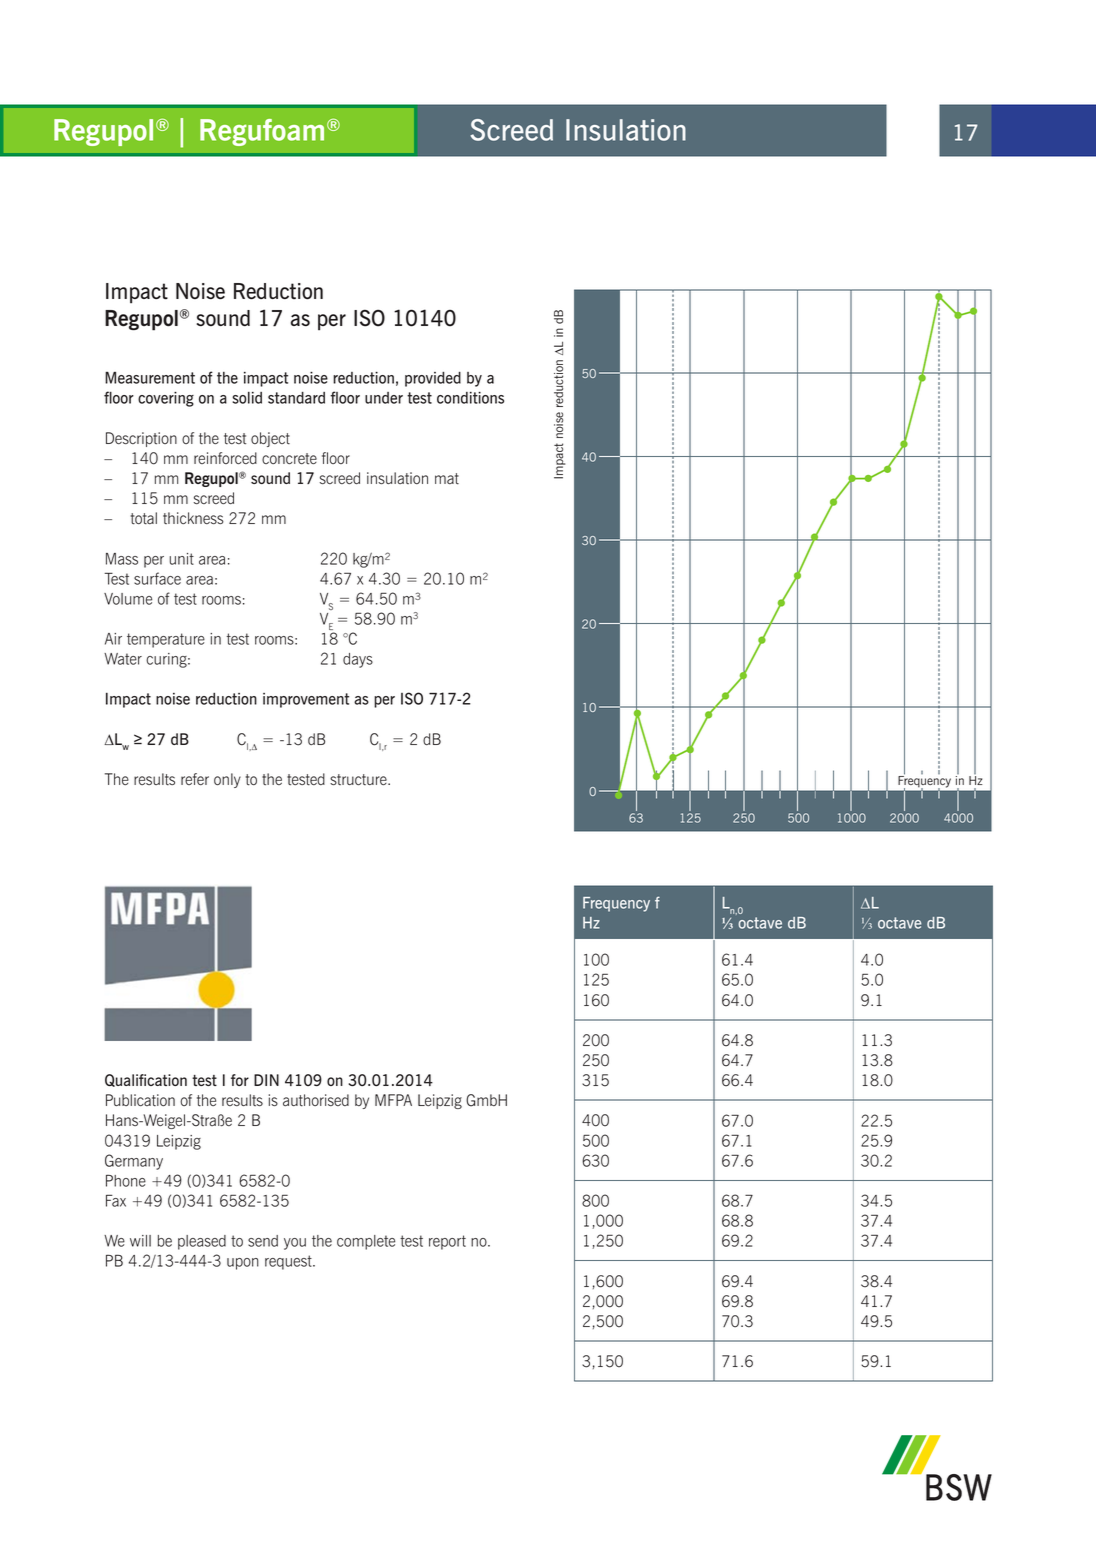 This screenshot has height=1550, width=1096. What do you see at coordinates (316, 1100) in the screenshot?
I see `authorised` at bounding box center [316, 1100].
